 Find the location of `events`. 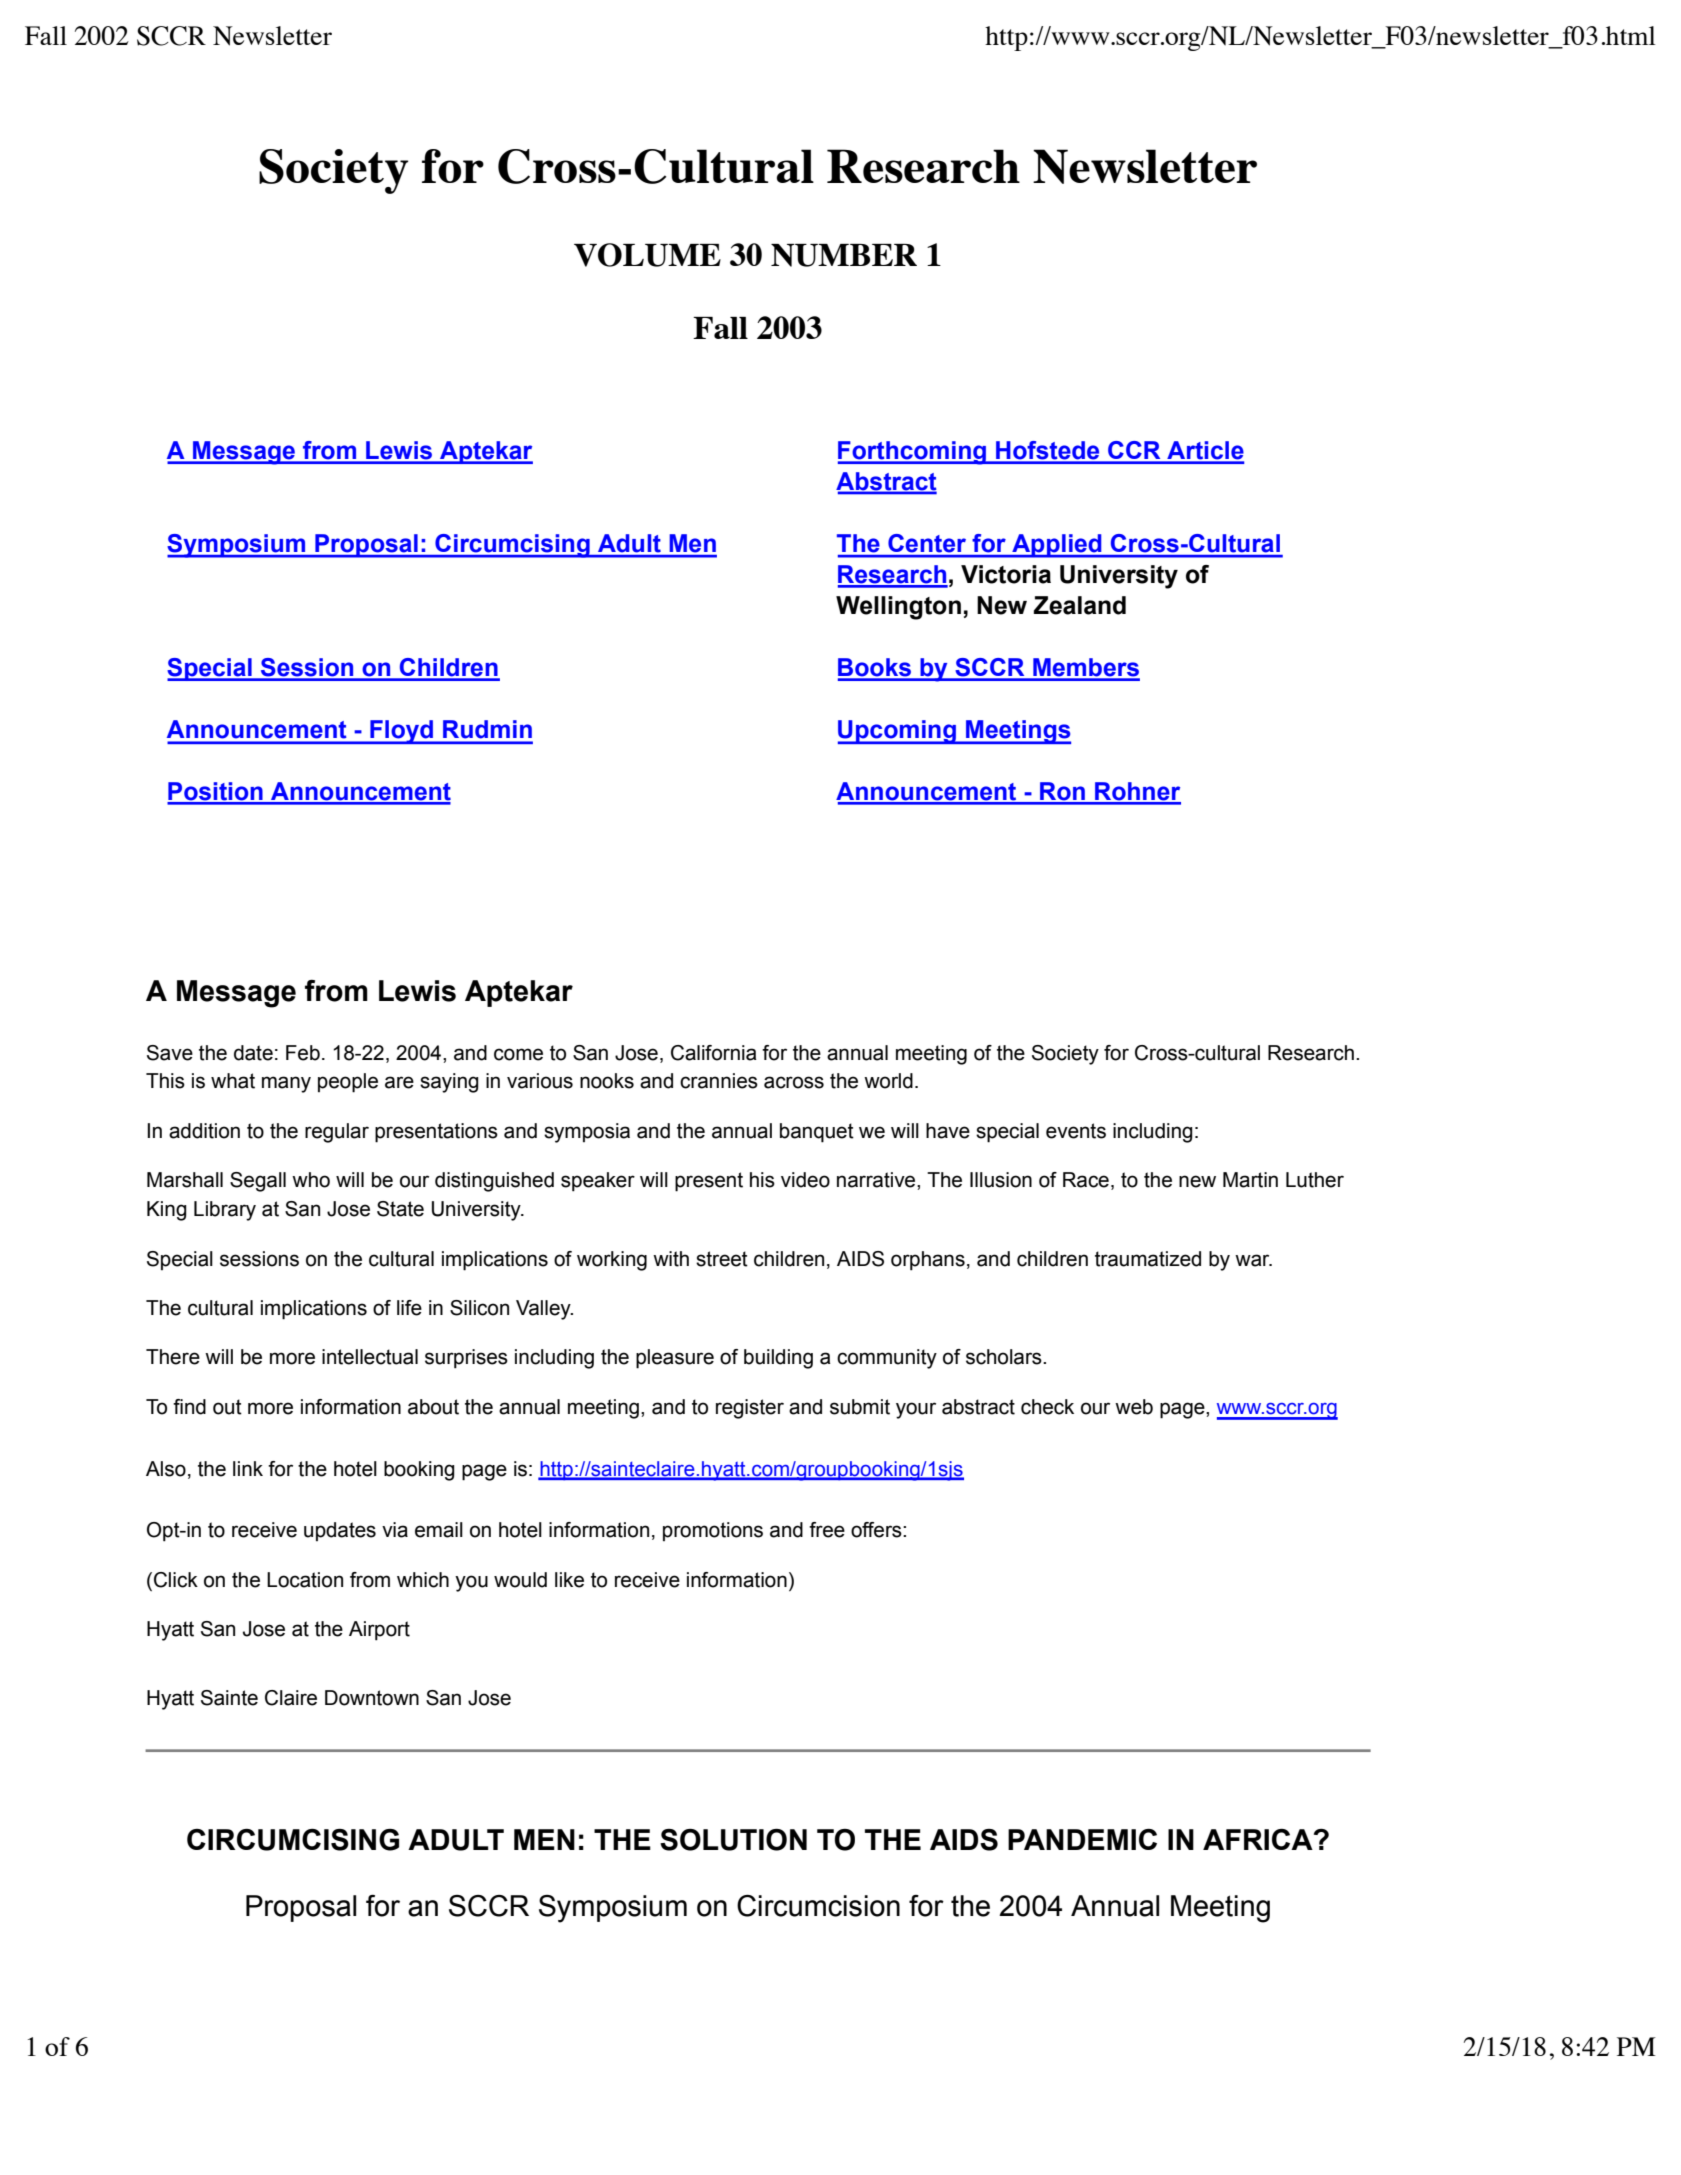

events is located at coordinates (1076, 1131).
